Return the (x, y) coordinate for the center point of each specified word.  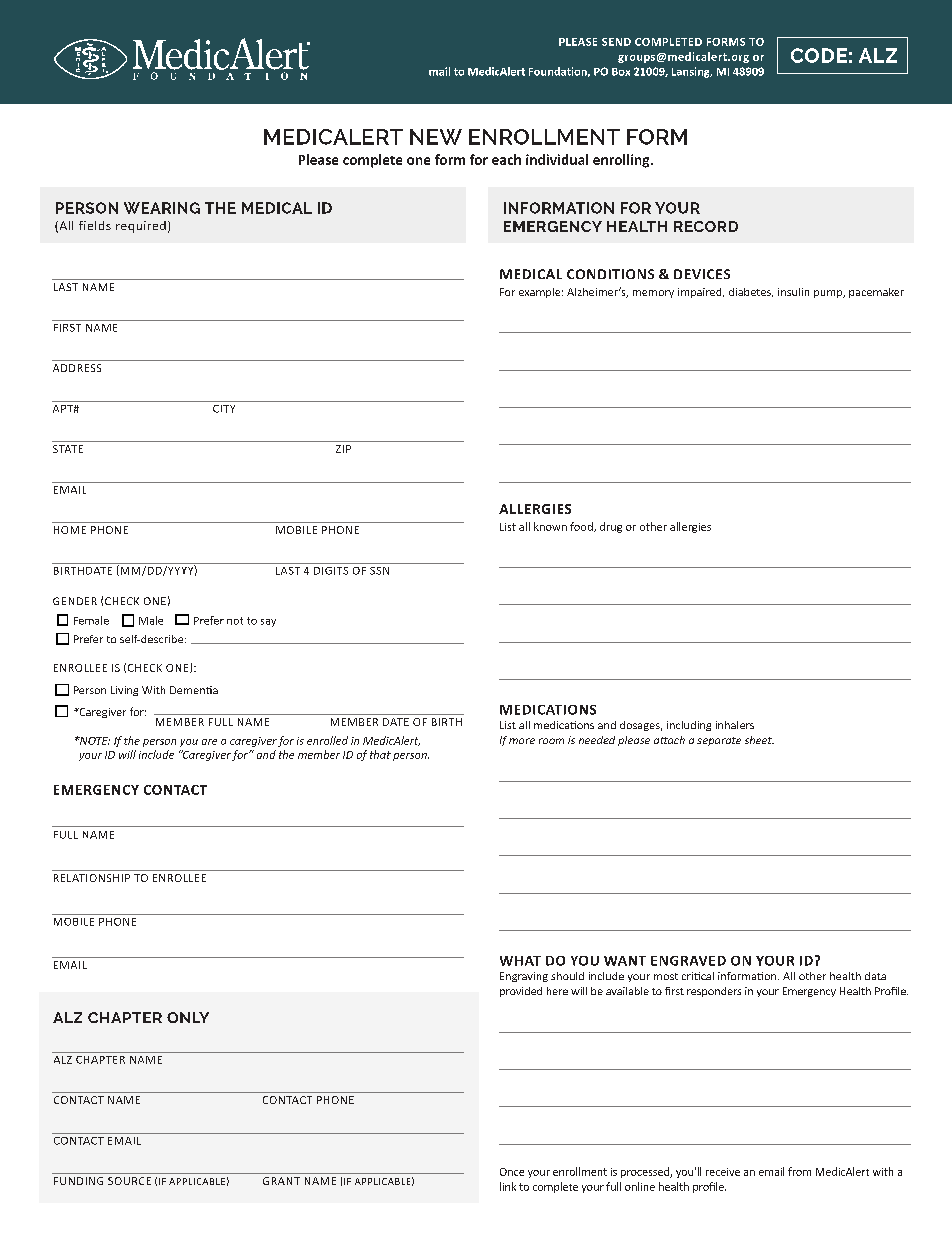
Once (512, 1172)
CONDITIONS (610, 274)
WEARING (162, 208)
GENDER (75, 601)
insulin (793, 292)
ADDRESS (77, 368)
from (799, 1171)
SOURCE (129, 1181)
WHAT (520, 961)
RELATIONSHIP (92, 878)
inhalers (735, 725)
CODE (819, 55)
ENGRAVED (688, 961)
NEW (436, 137)
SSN (379, 571)
